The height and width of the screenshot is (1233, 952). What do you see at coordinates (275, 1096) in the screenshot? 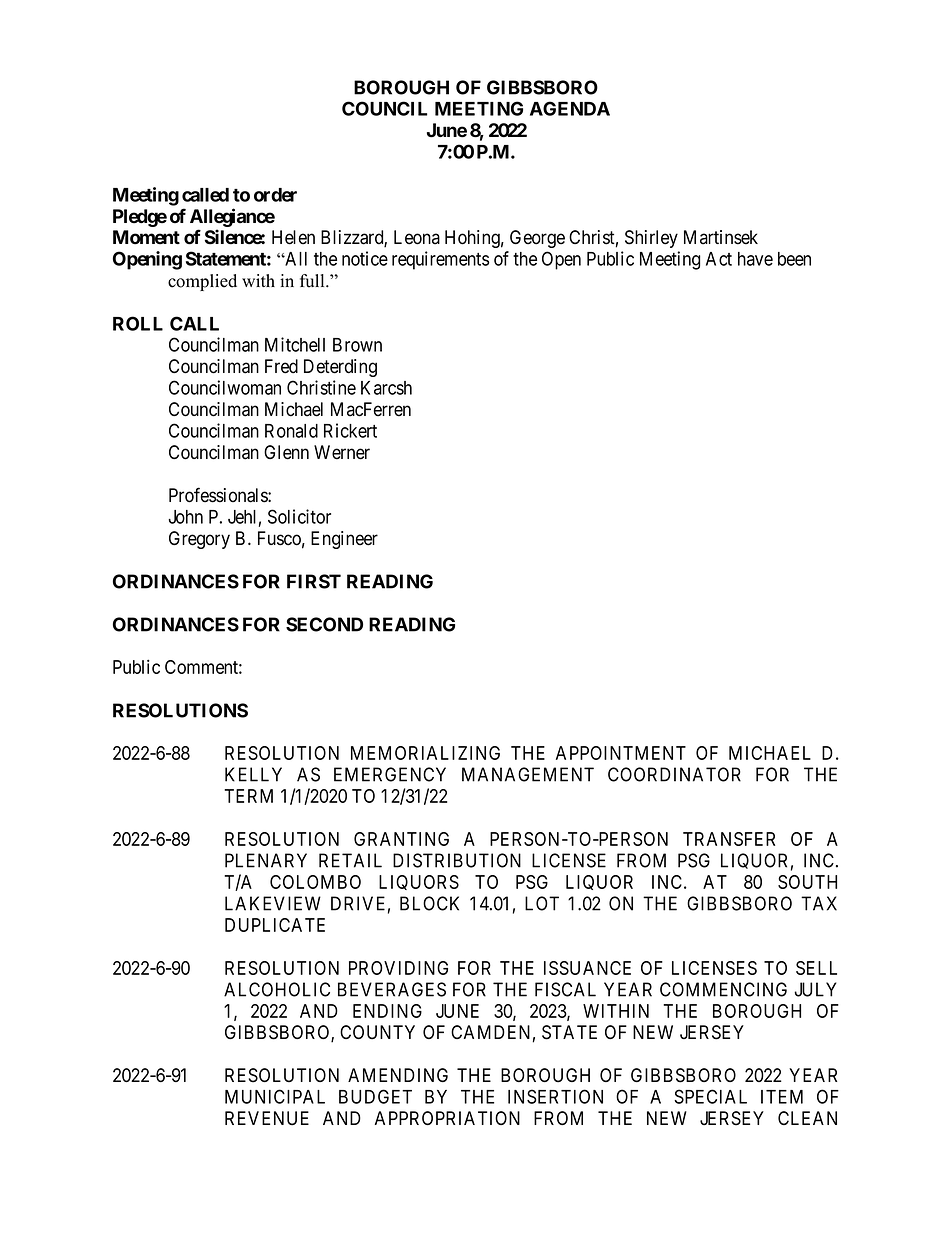
I see `MUNICIPAL` at bounding box center [275, 1096].
